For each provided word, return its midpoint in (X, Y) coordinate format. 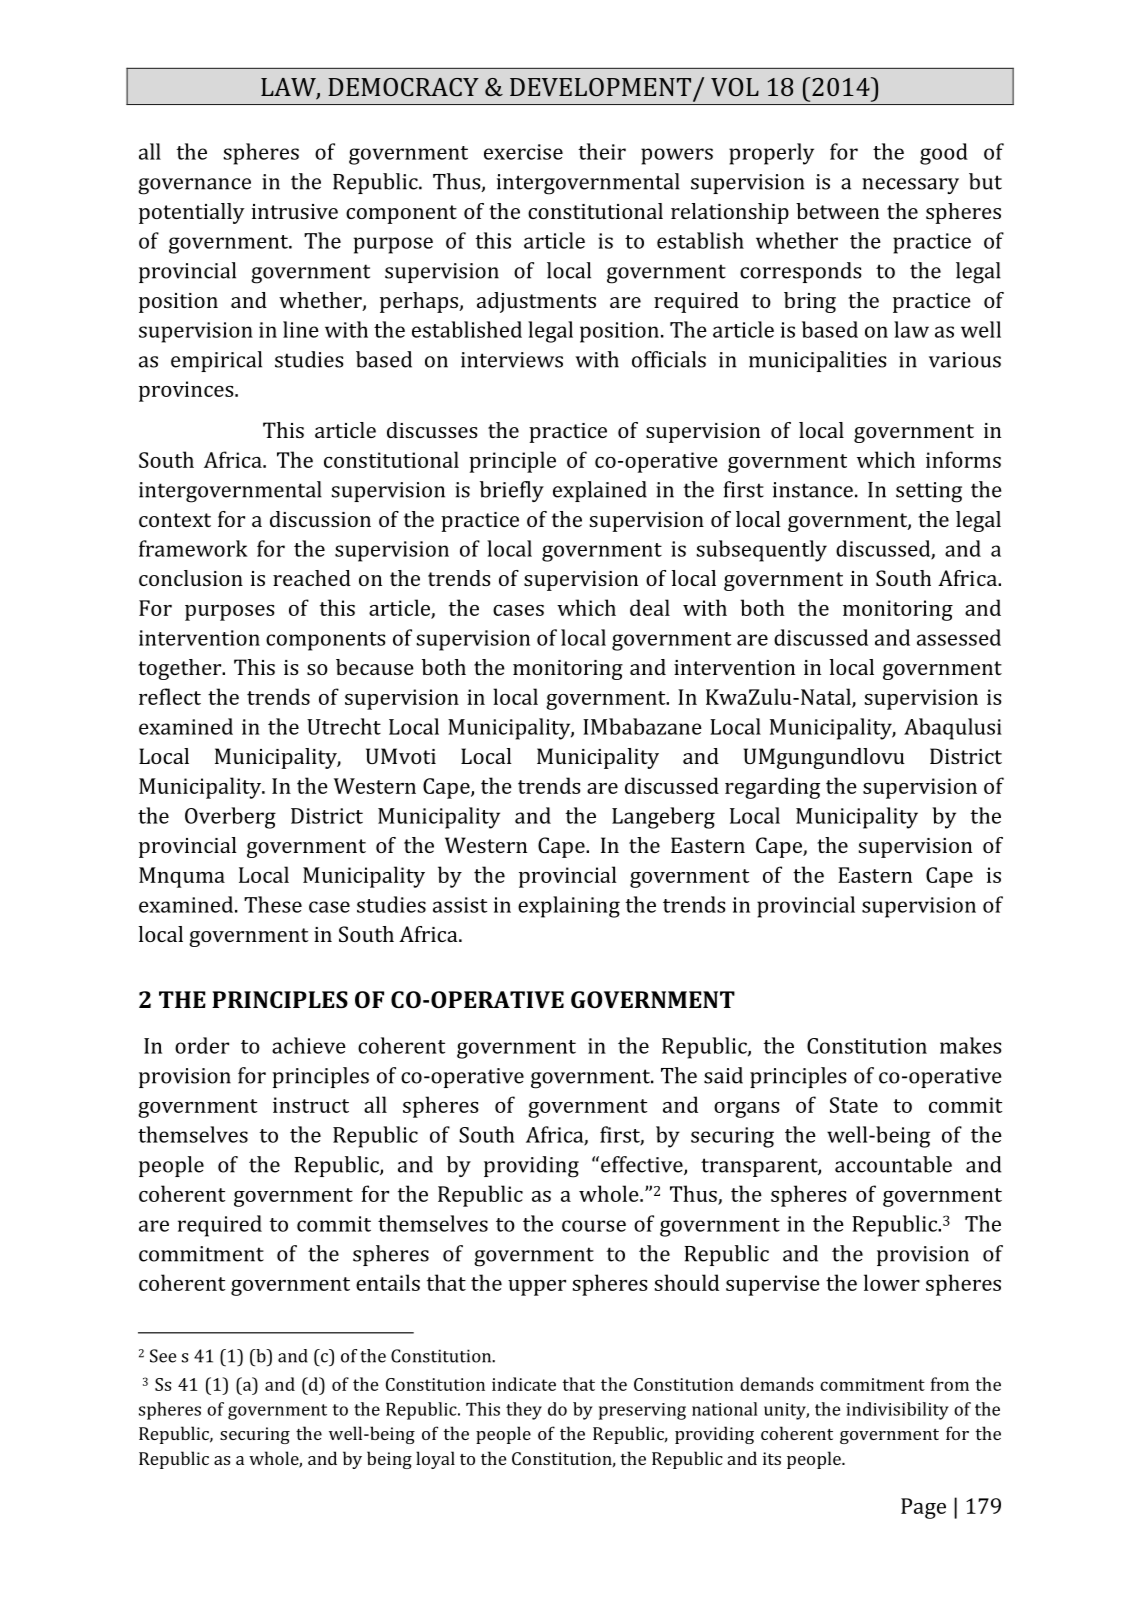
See (163, 1356)
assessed (959, 637)
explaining (569, 907)
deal (650, 607)
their (602, 151)
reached (312, 578)
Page (923, 1508)
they (524, 1411)
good (944, 154)
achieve (309, 1045)
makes (971, 1045)
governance (194, 186)
